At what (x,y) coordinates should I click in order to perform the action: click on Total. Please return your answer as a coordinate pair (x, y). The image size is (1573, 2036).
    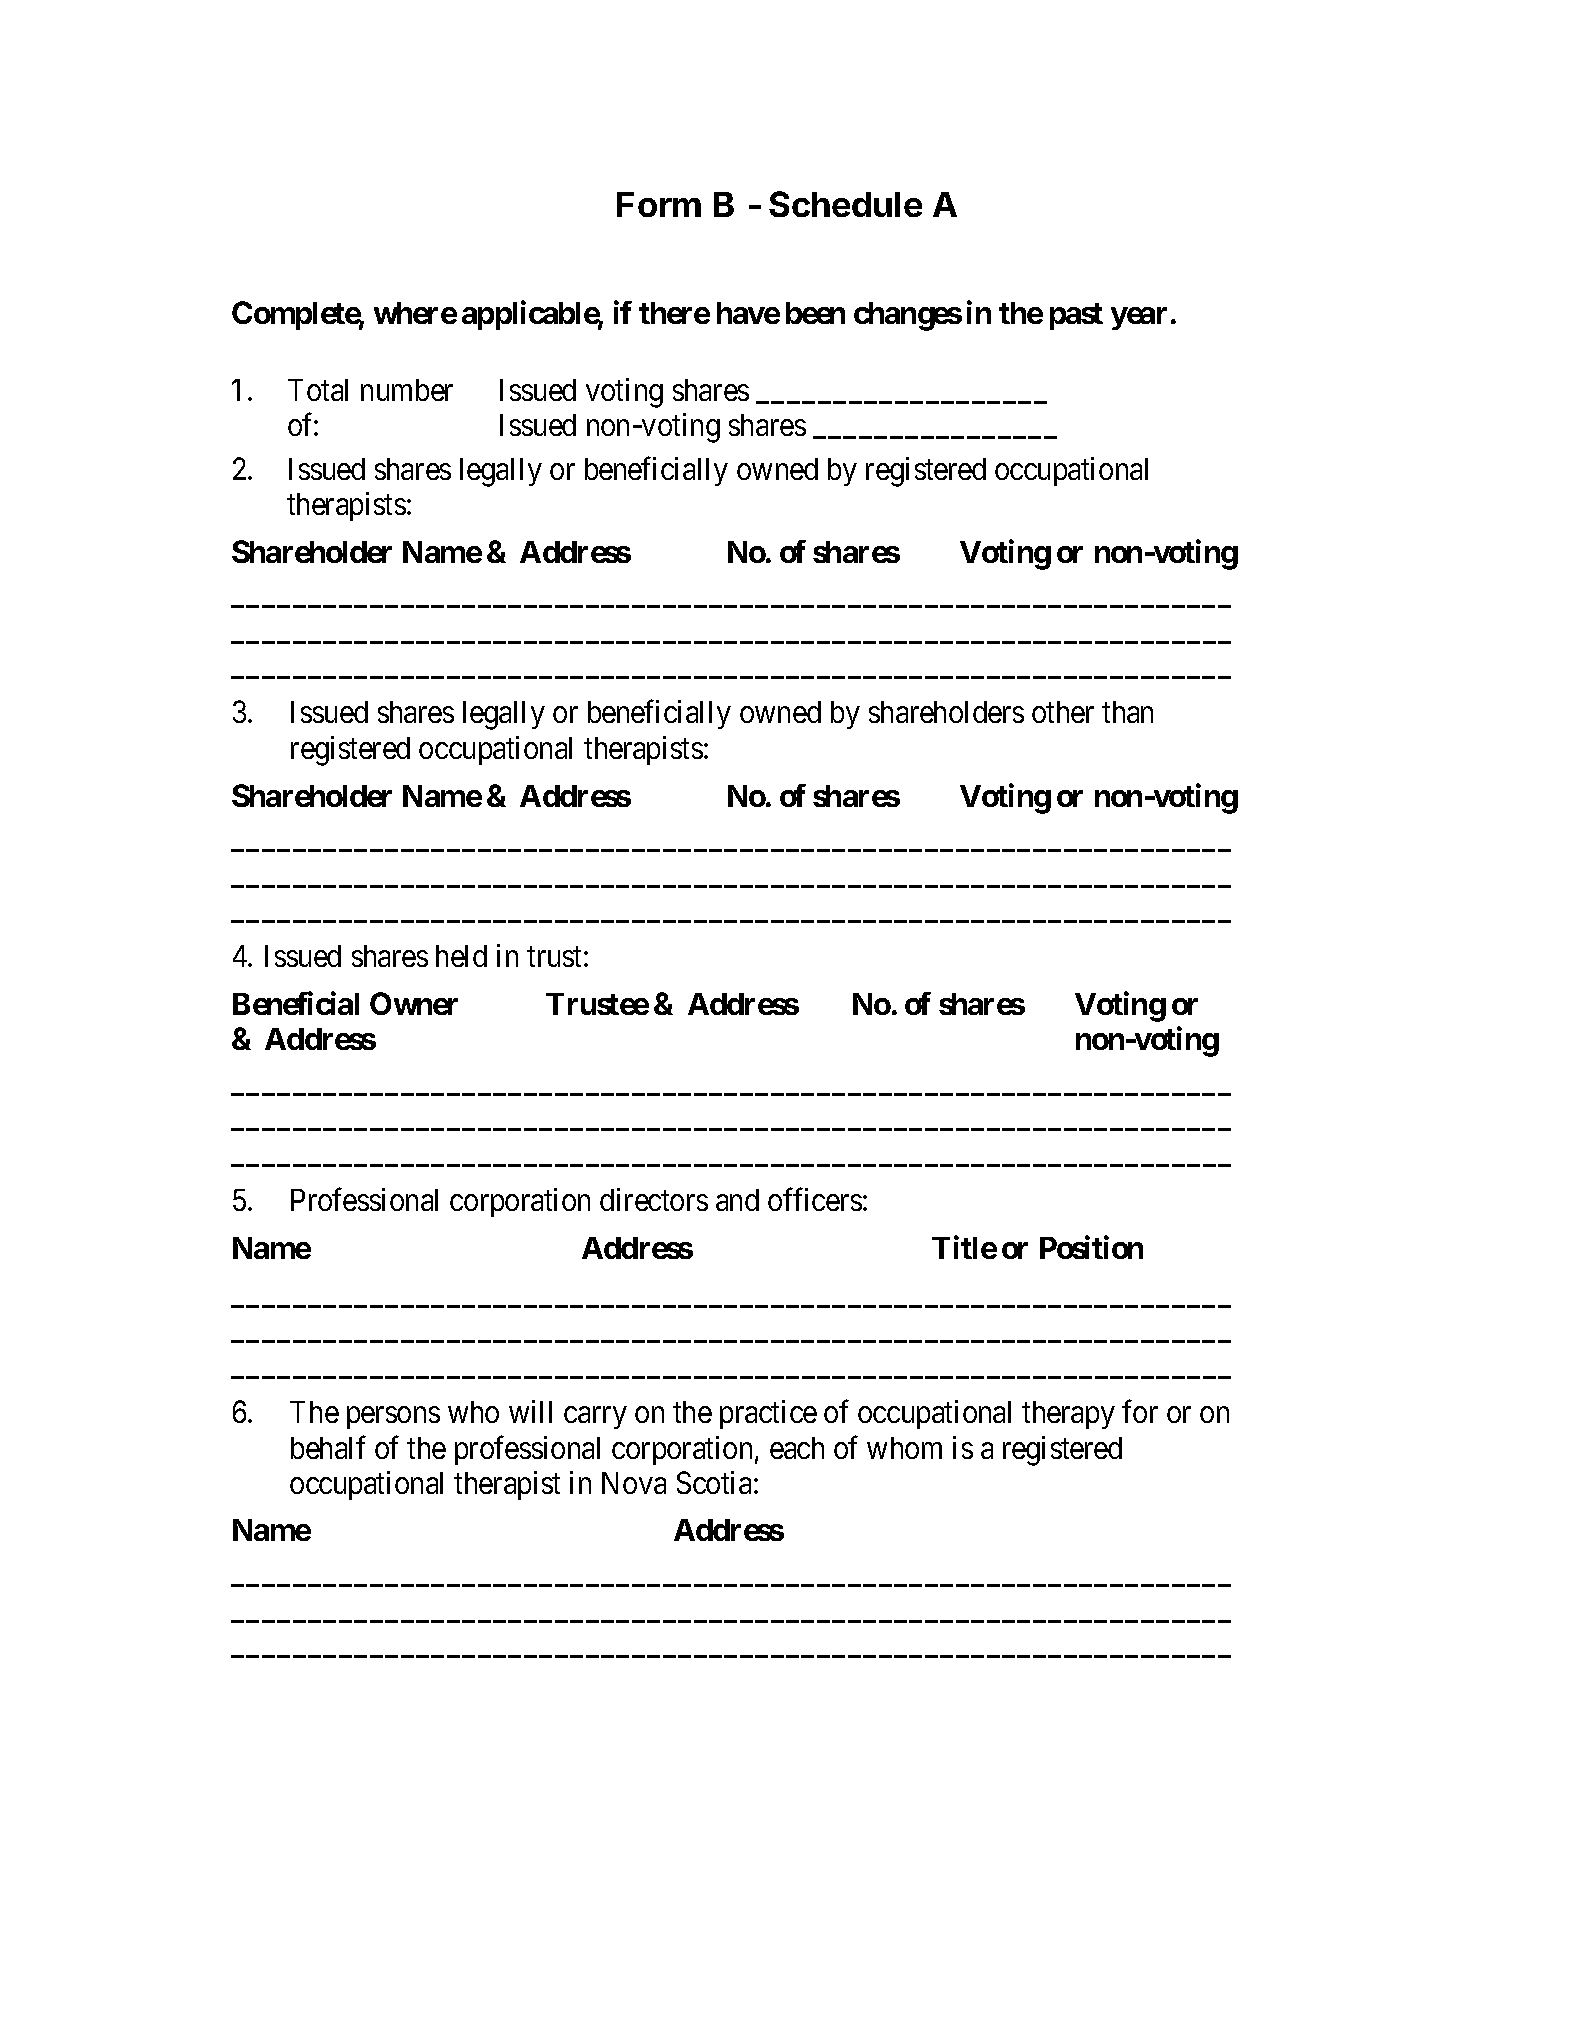
    Looking at the image, I should click on (318, 390).
